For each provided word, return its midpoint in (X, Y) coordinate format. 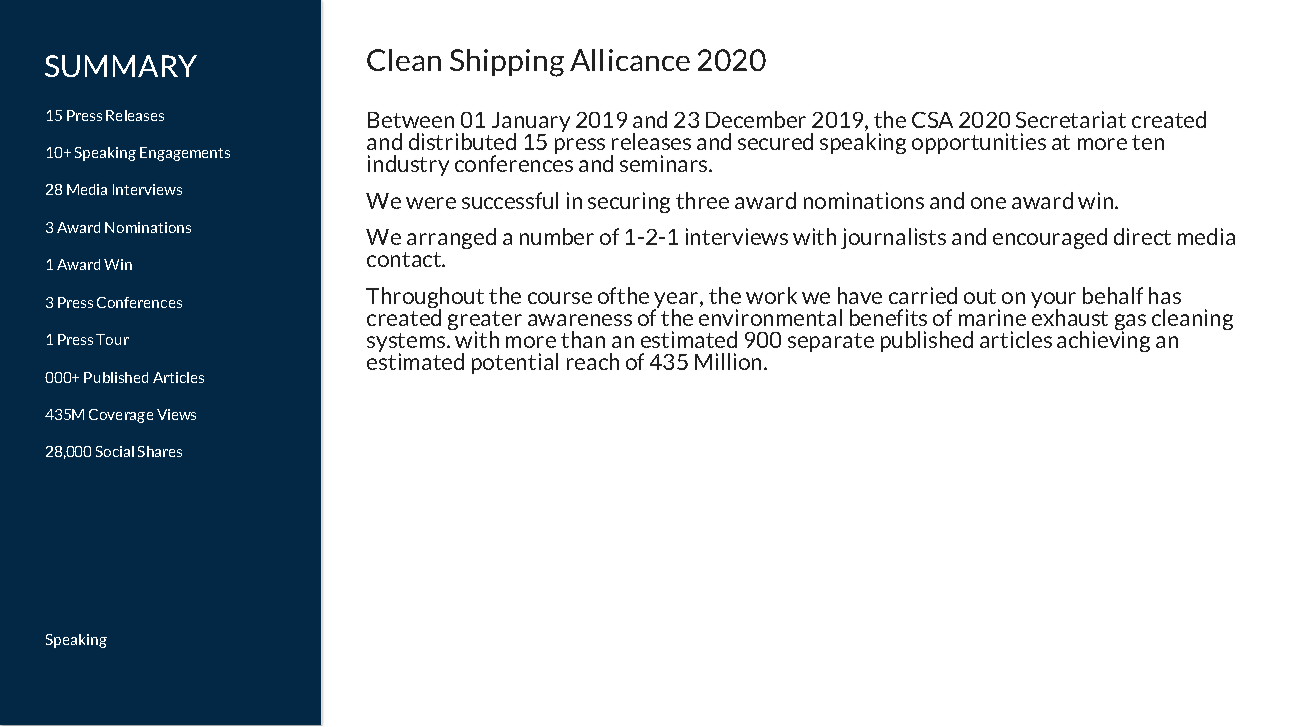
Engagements (185, 154)
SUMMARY (121, 66)
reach (593, 361)
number (557, 236)
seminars (665, 163)
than (583, 339)
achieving (1103, 340)
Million (730, 361)
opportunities (979, 143)
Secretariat (1071, 119)
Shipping (507, 63)
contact (405, 259)
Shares (160, 451)
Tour (112, 339)
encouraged (1050, 238)
